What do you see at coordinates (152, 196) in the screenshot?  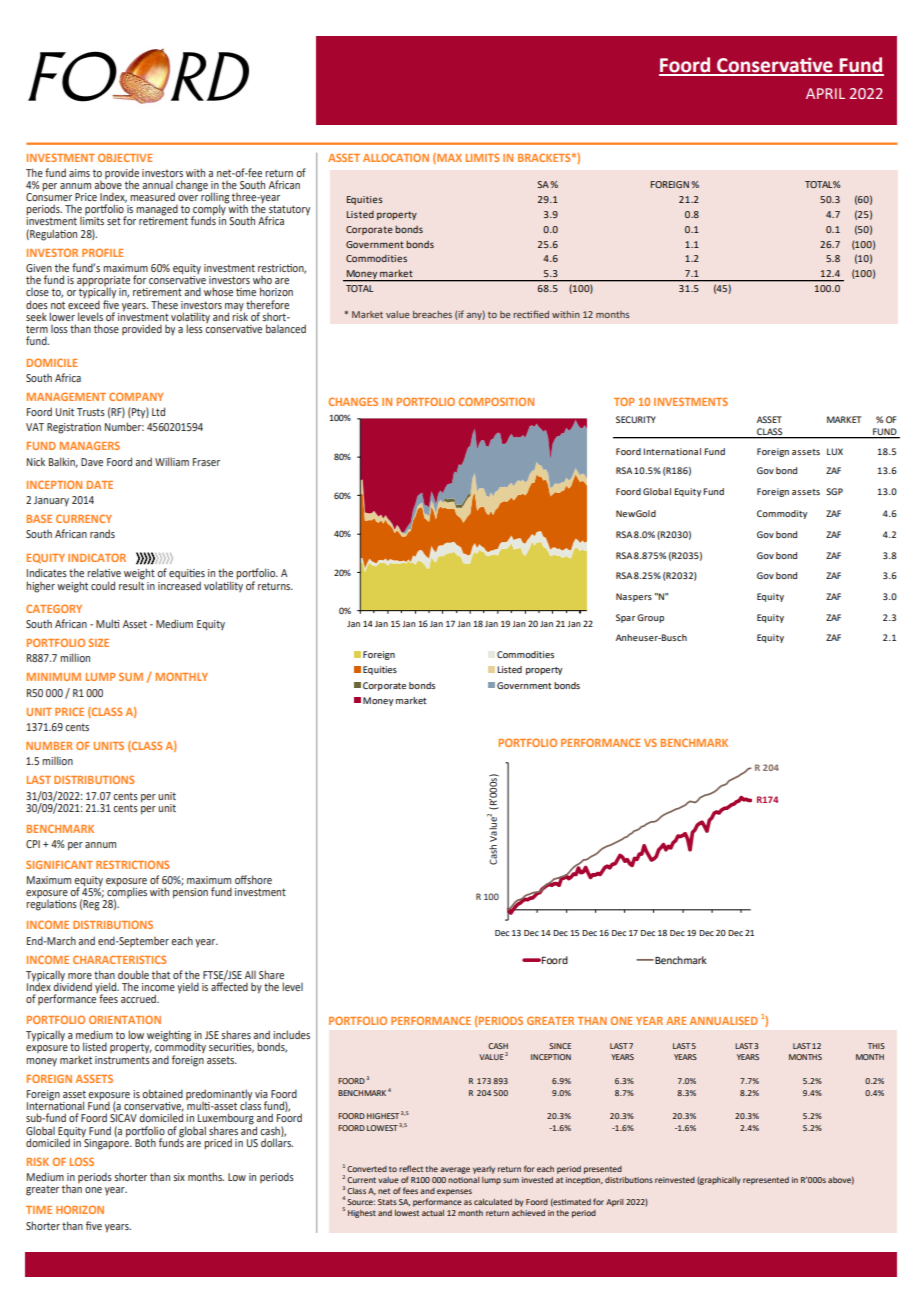 I see `measured` at bounding box center [152, 196].
